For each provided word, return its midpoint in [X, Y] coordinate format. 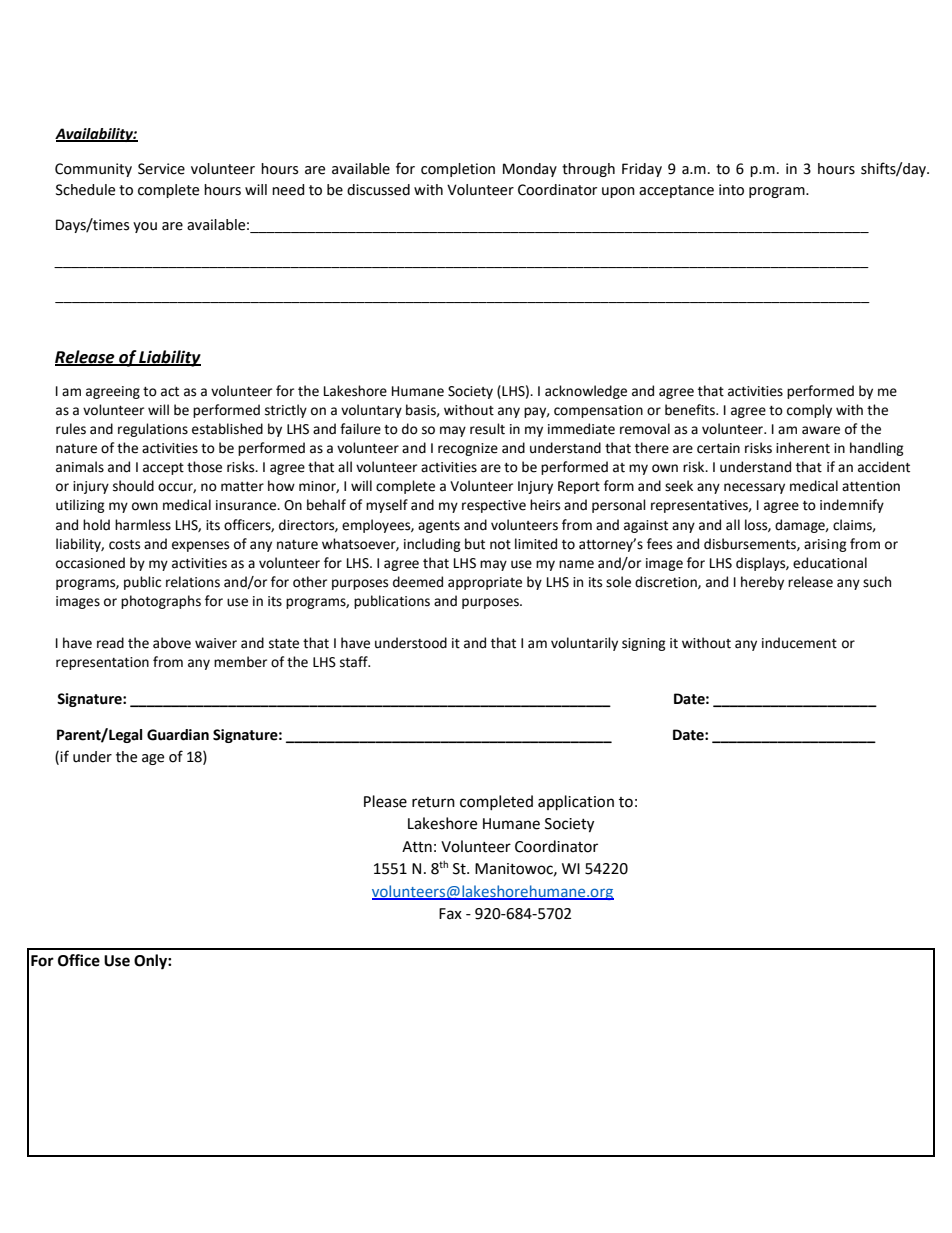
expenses [200, 546]
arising [825, 545]
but [475, 544]
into [731, 190]
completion [458, 170]
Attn [417, 847]
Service [161, 169]
